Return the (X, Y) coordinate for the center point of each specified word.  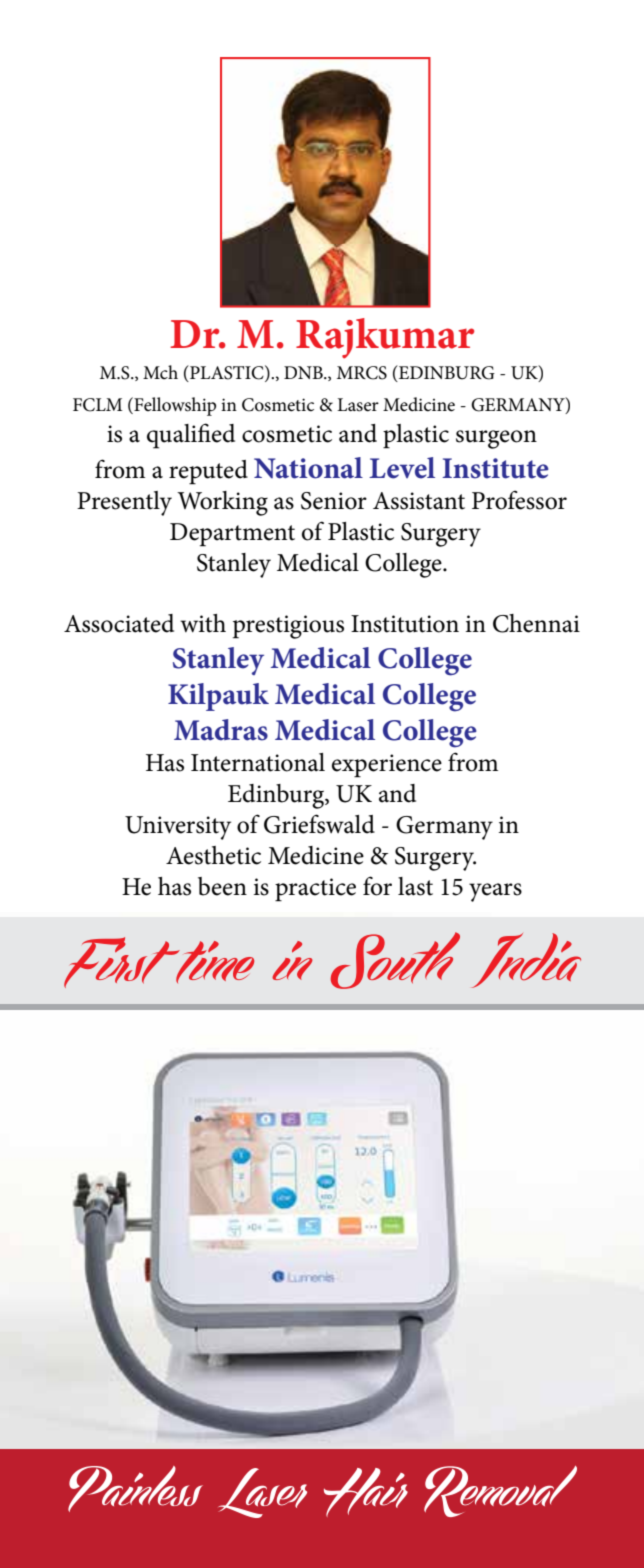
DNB (304, 372)
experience (387, 766)
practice (315, 890)
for (377, 886)
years (495, 892)
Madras (221, 730)
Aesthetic (213, 855)
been (222, 886)
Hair (366, 1492)
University (178, 828)
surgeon (496, 439)
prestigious (288, 627)
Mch (160, 372)
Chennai (536, 623)
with (203, 623)
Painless (135, 1489)
